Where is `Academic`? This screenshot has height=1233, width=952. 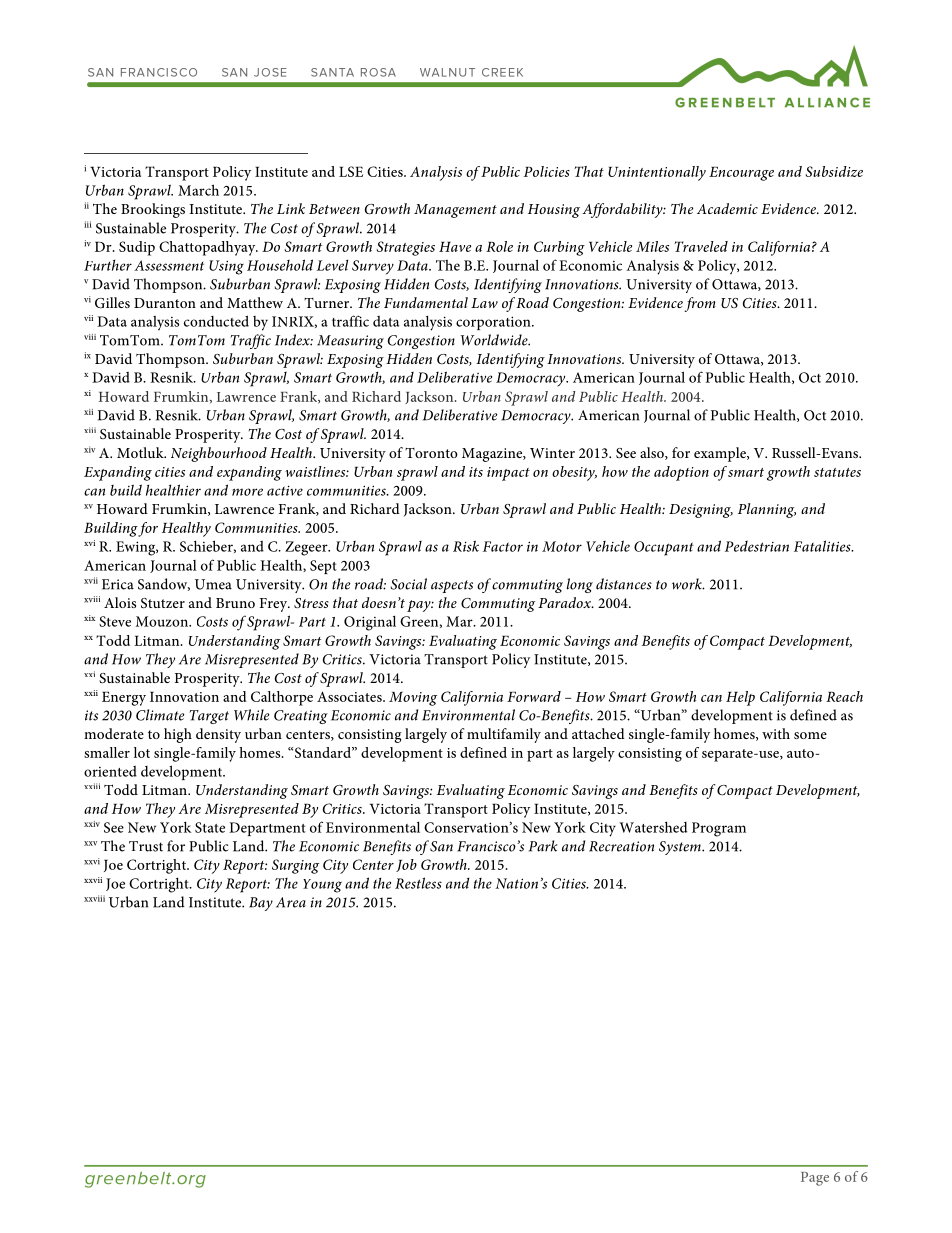
Academic is located at coordinates (727, 208).
